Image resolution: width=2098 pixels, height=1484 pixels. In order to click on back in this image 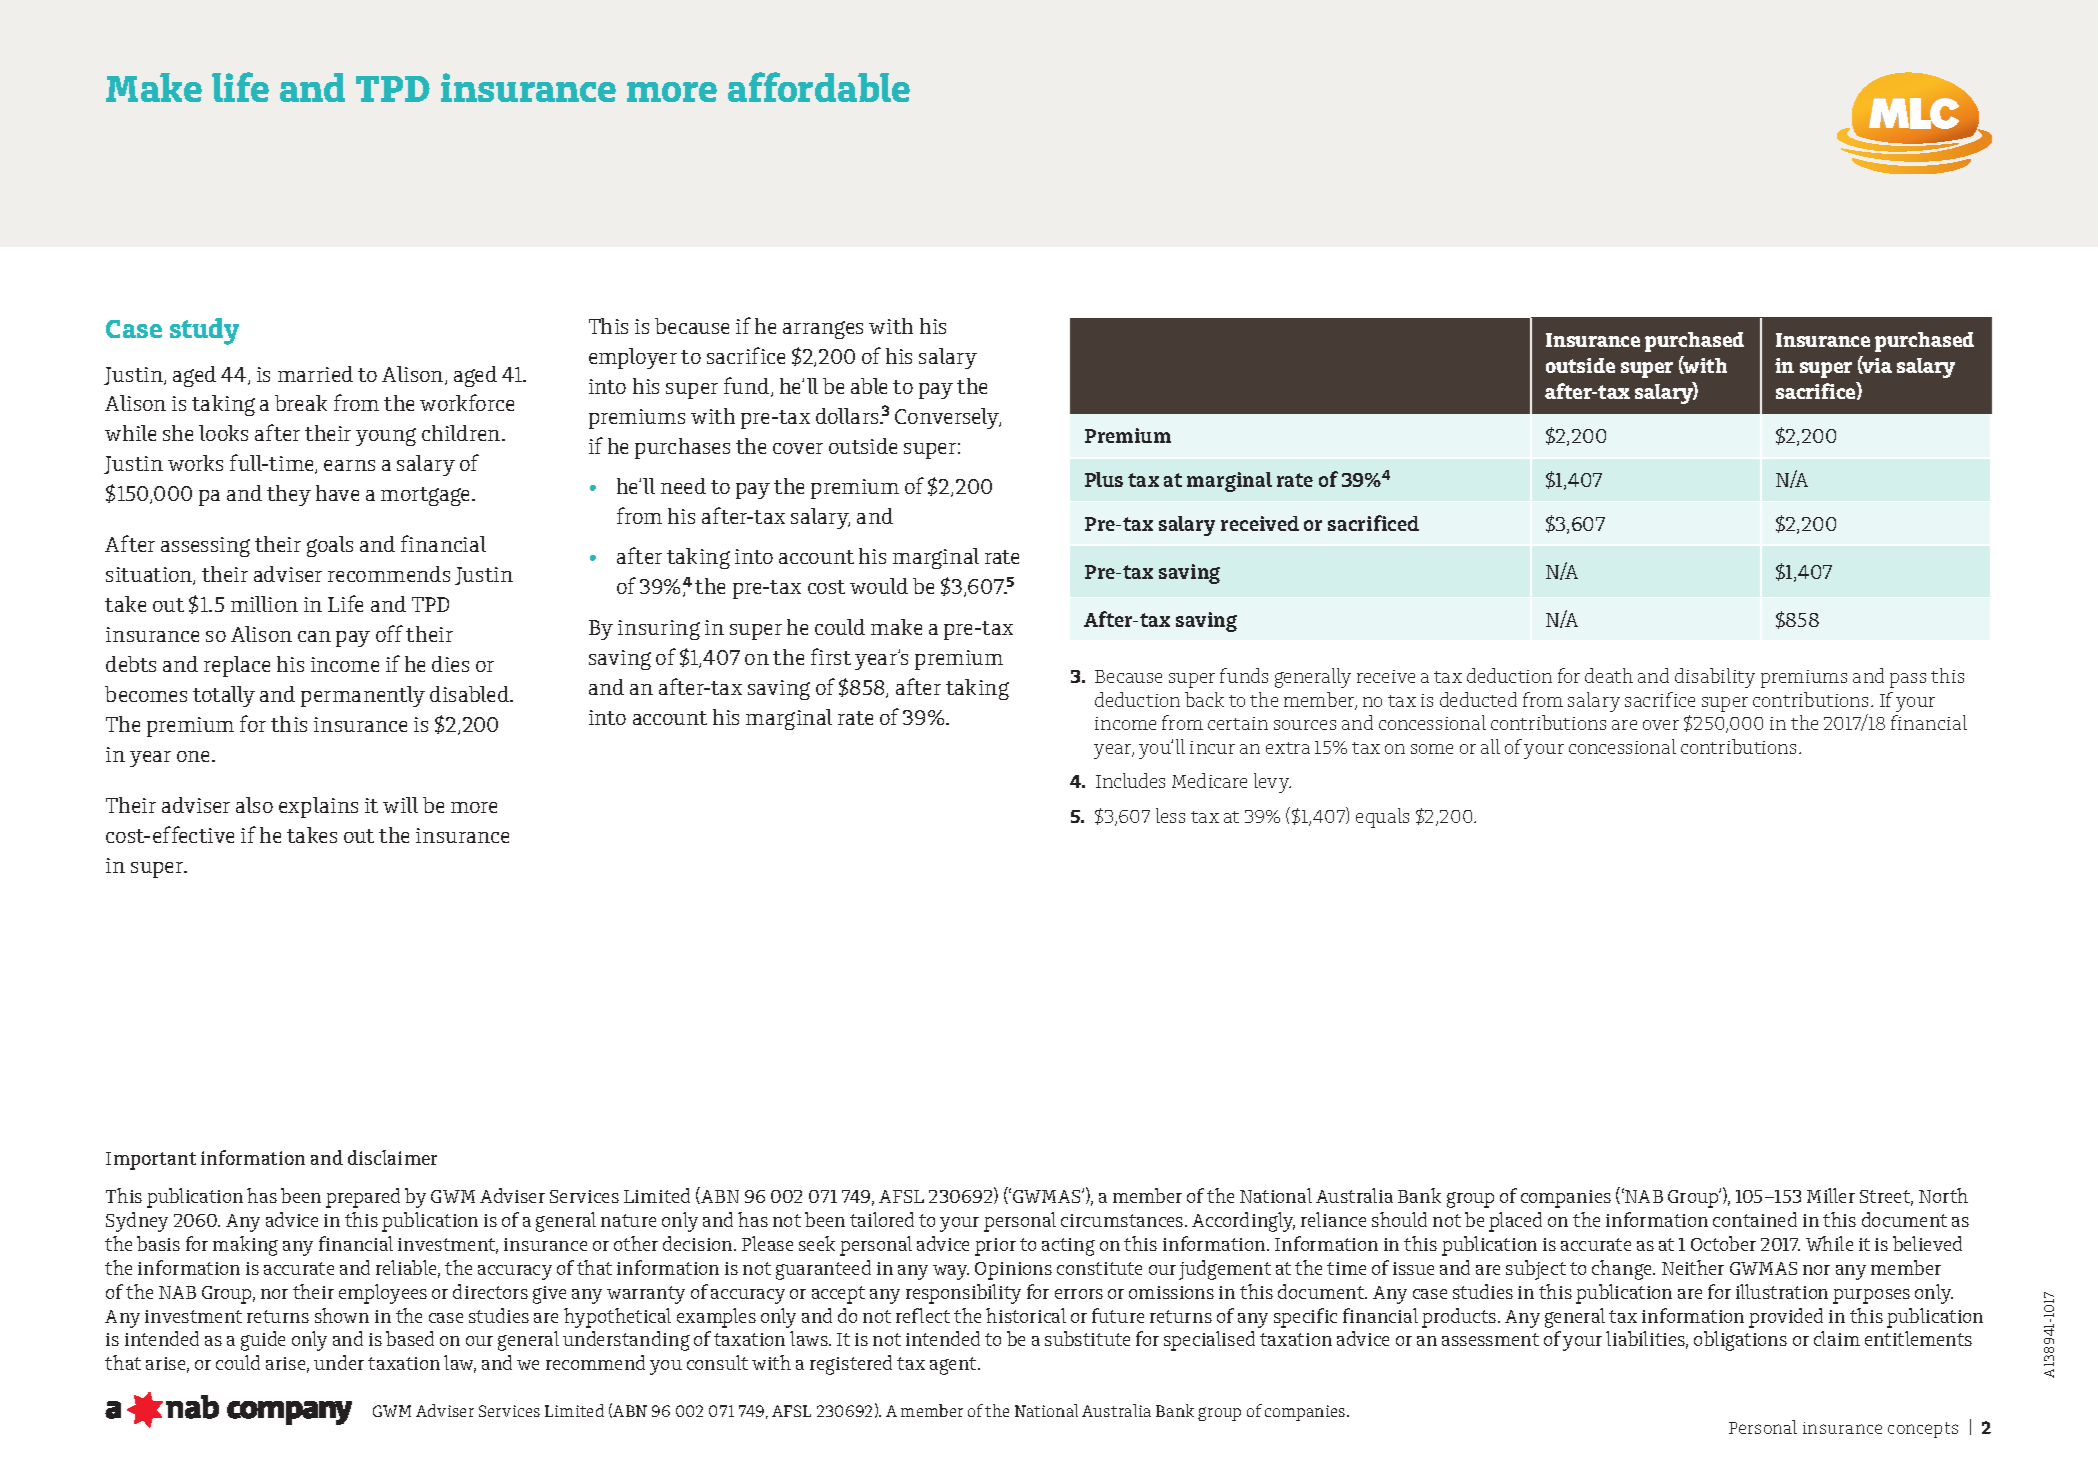, I will do `click(1204, 699)`.
